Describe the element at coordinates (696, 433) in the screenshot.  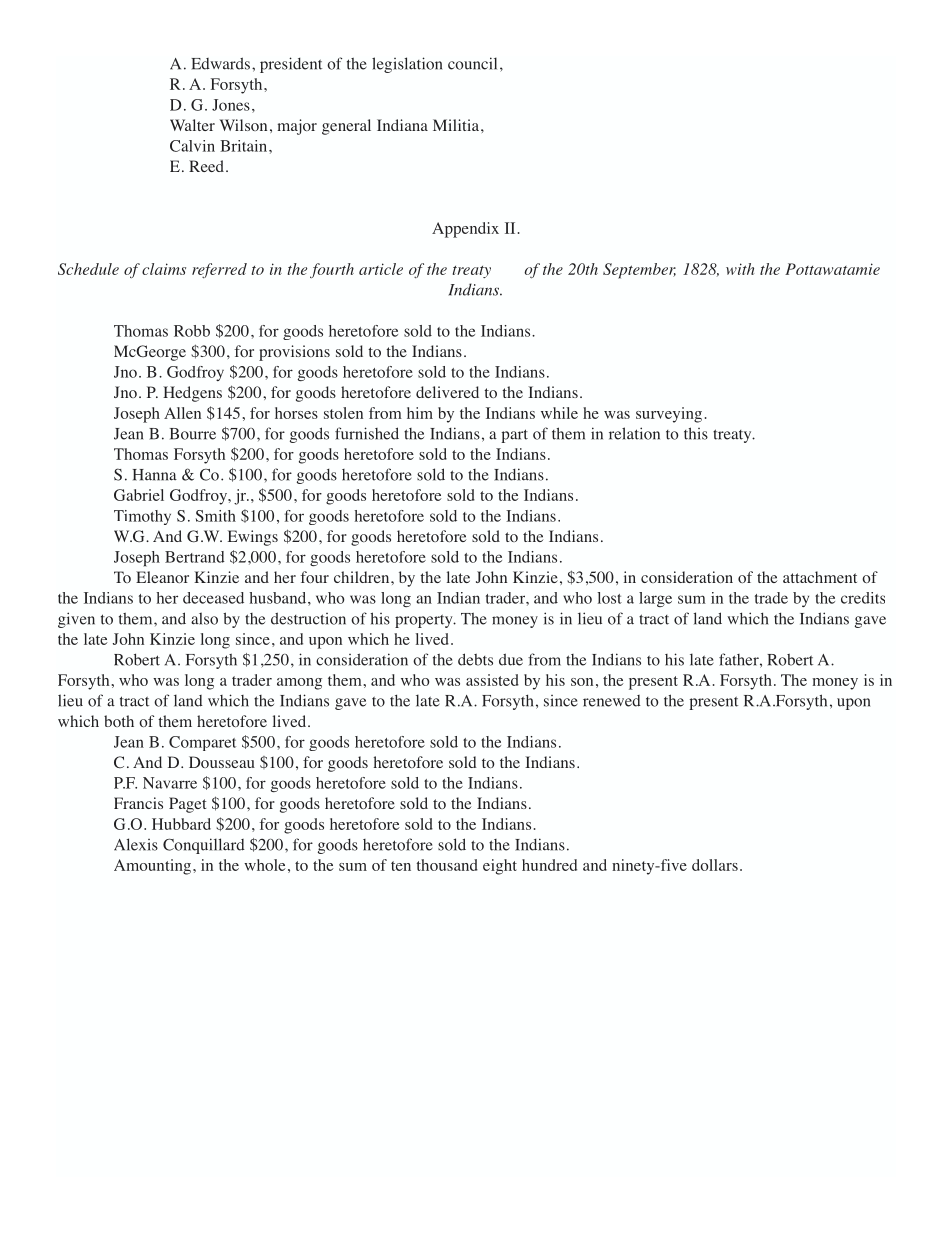
I see `this` at that location.
